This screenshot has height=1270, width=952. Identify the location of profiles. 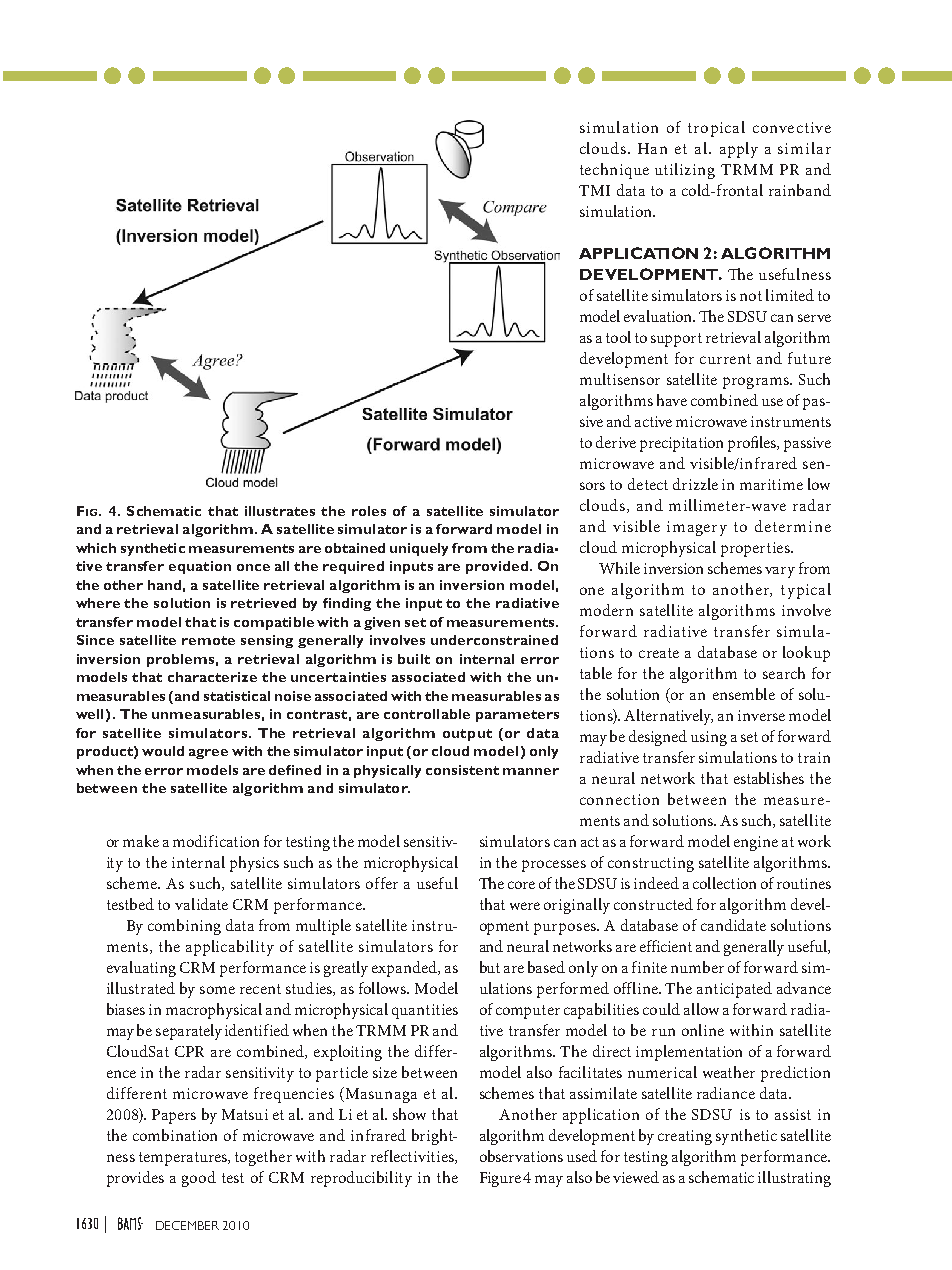
(753, 444).
